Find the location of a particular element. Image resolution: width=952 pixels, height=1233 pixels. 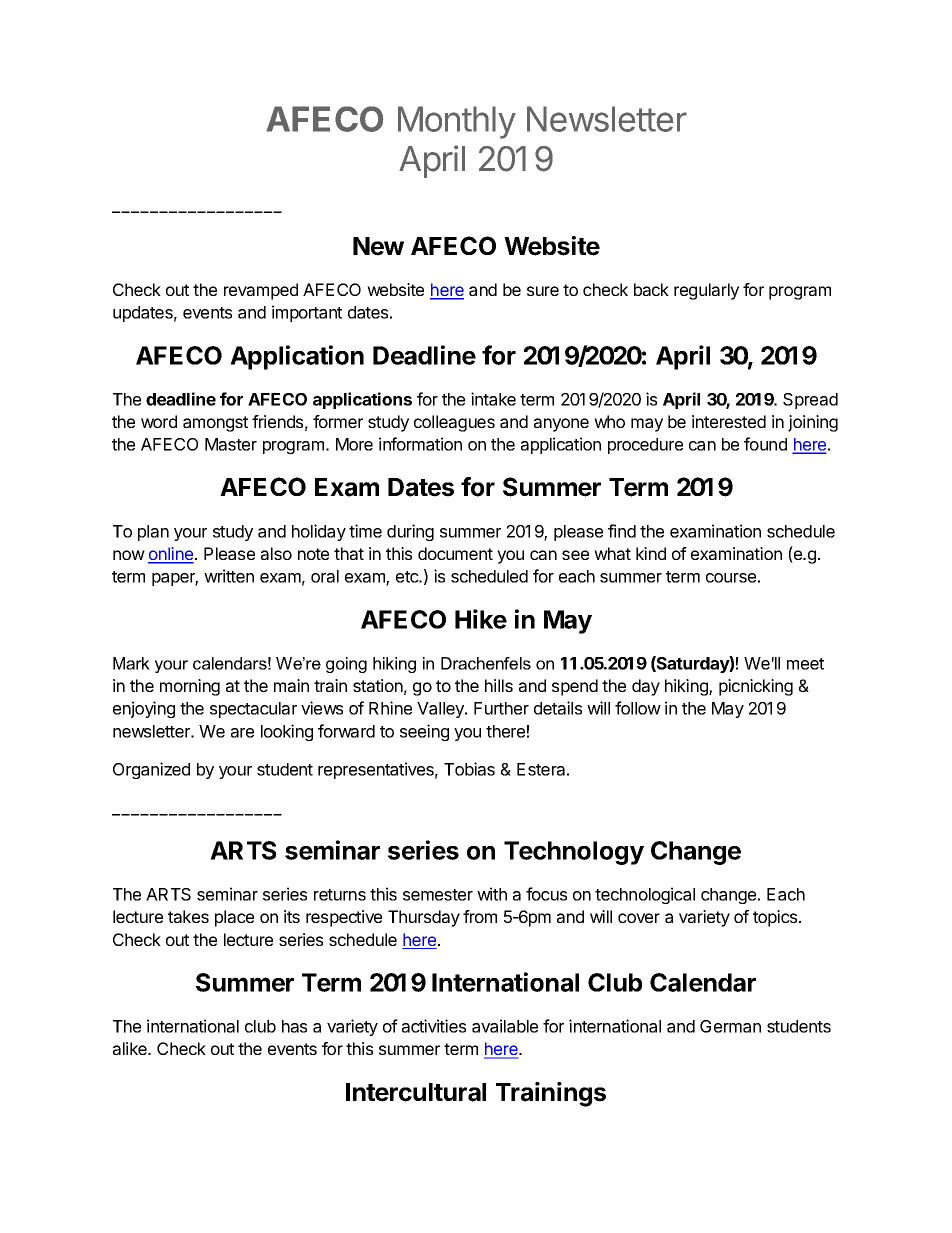

meet is located at coordinates (805, 664).
